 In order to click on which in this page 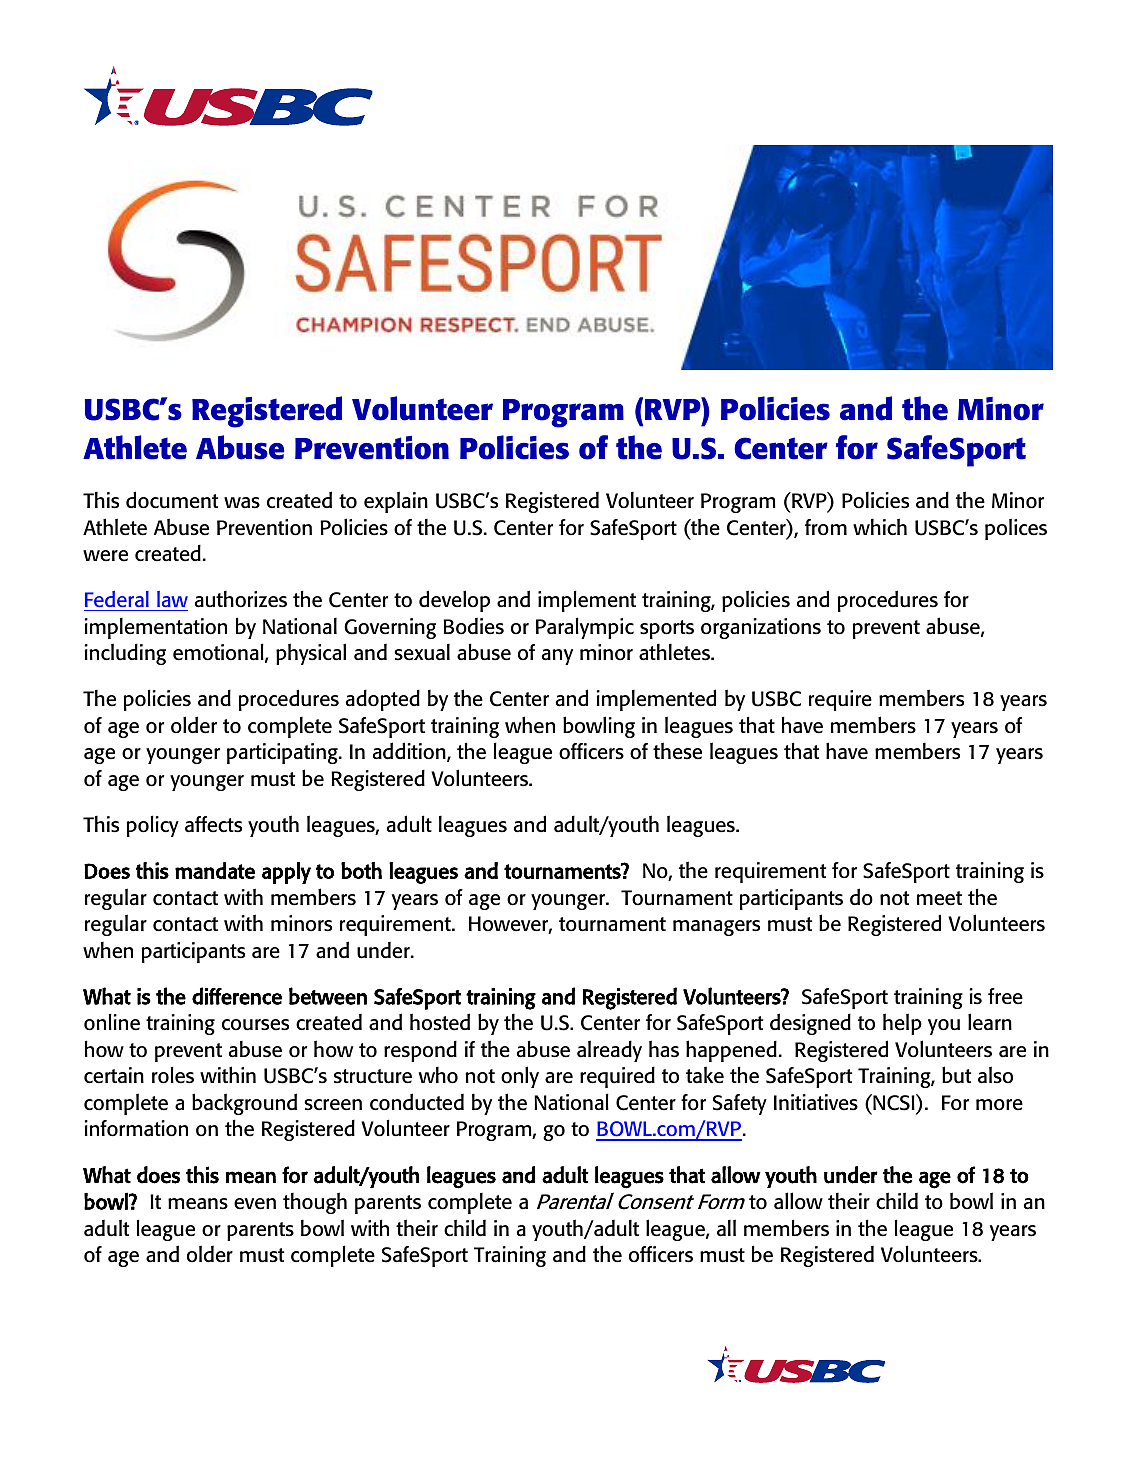, I will do `click(880, 527)`.
